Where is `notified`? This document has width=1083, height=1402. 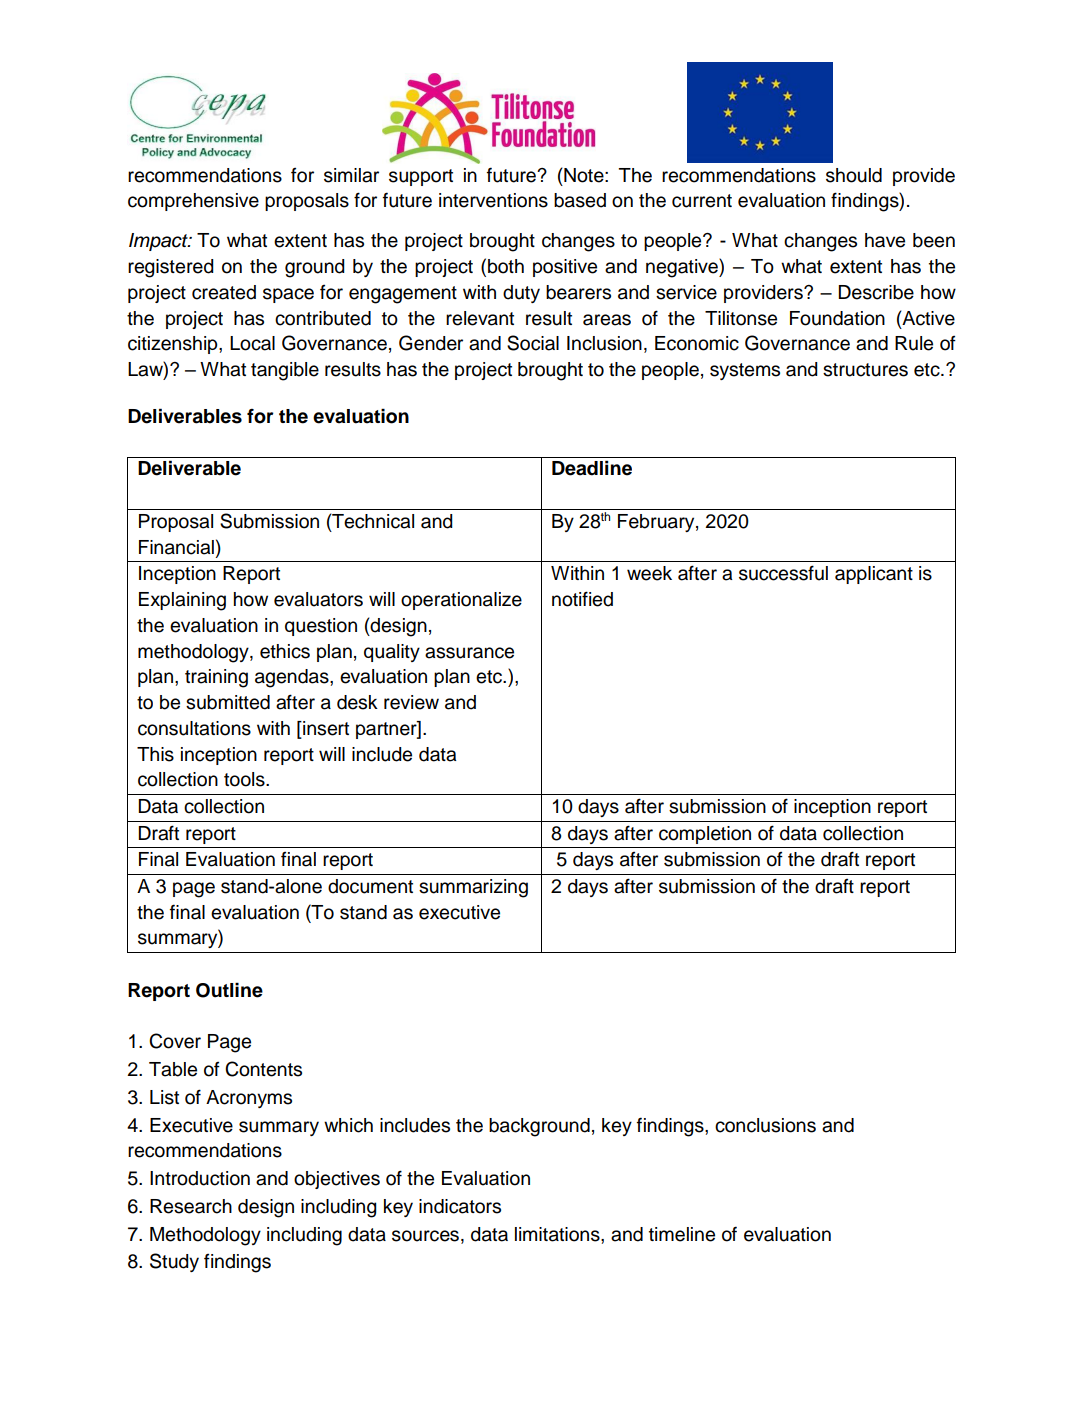
notified is located at coordinates (582, 599).
